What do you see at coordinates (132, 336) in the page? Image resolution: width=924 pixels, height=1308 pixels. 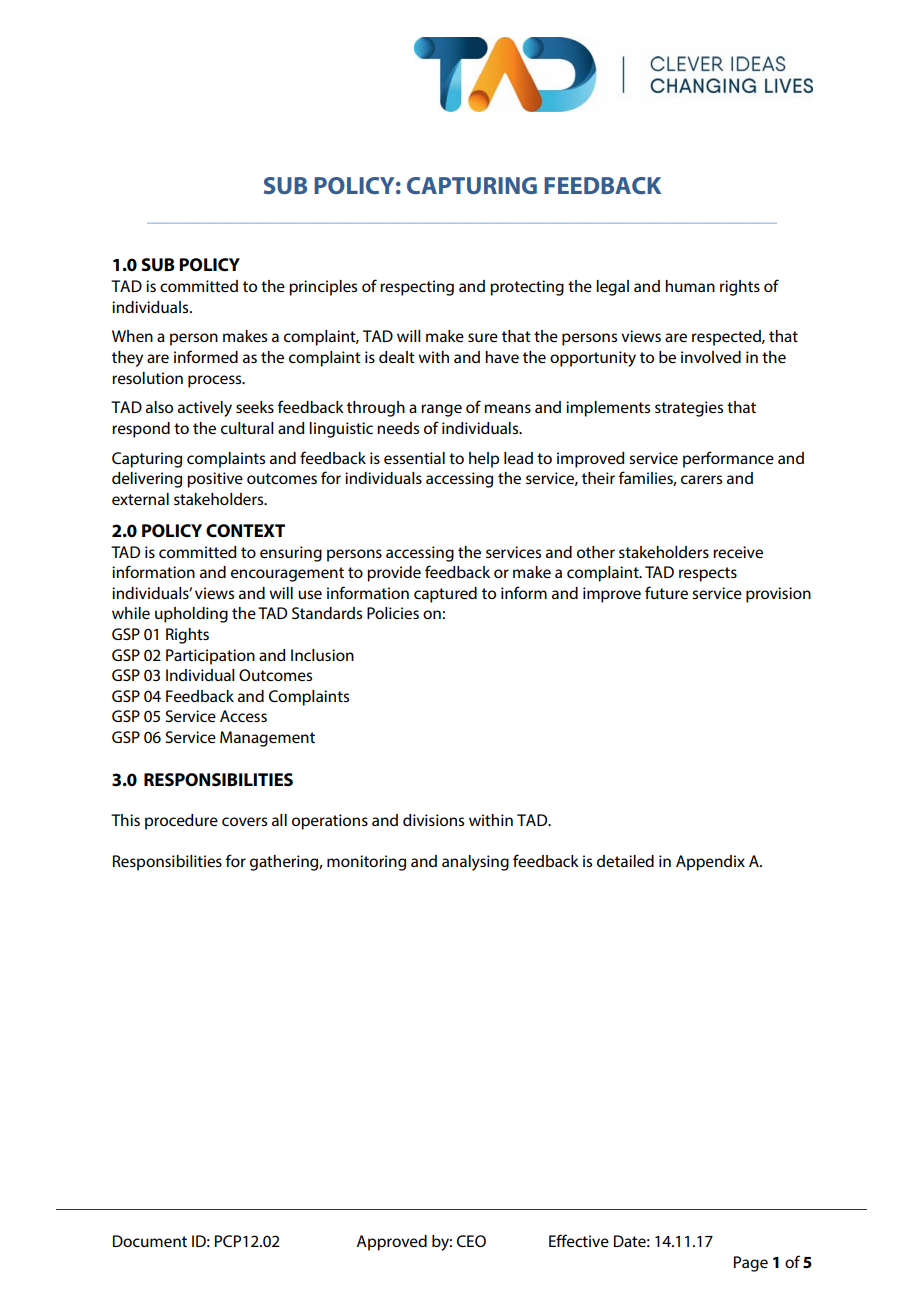 I see `When` at bounding box center [132, 336].
